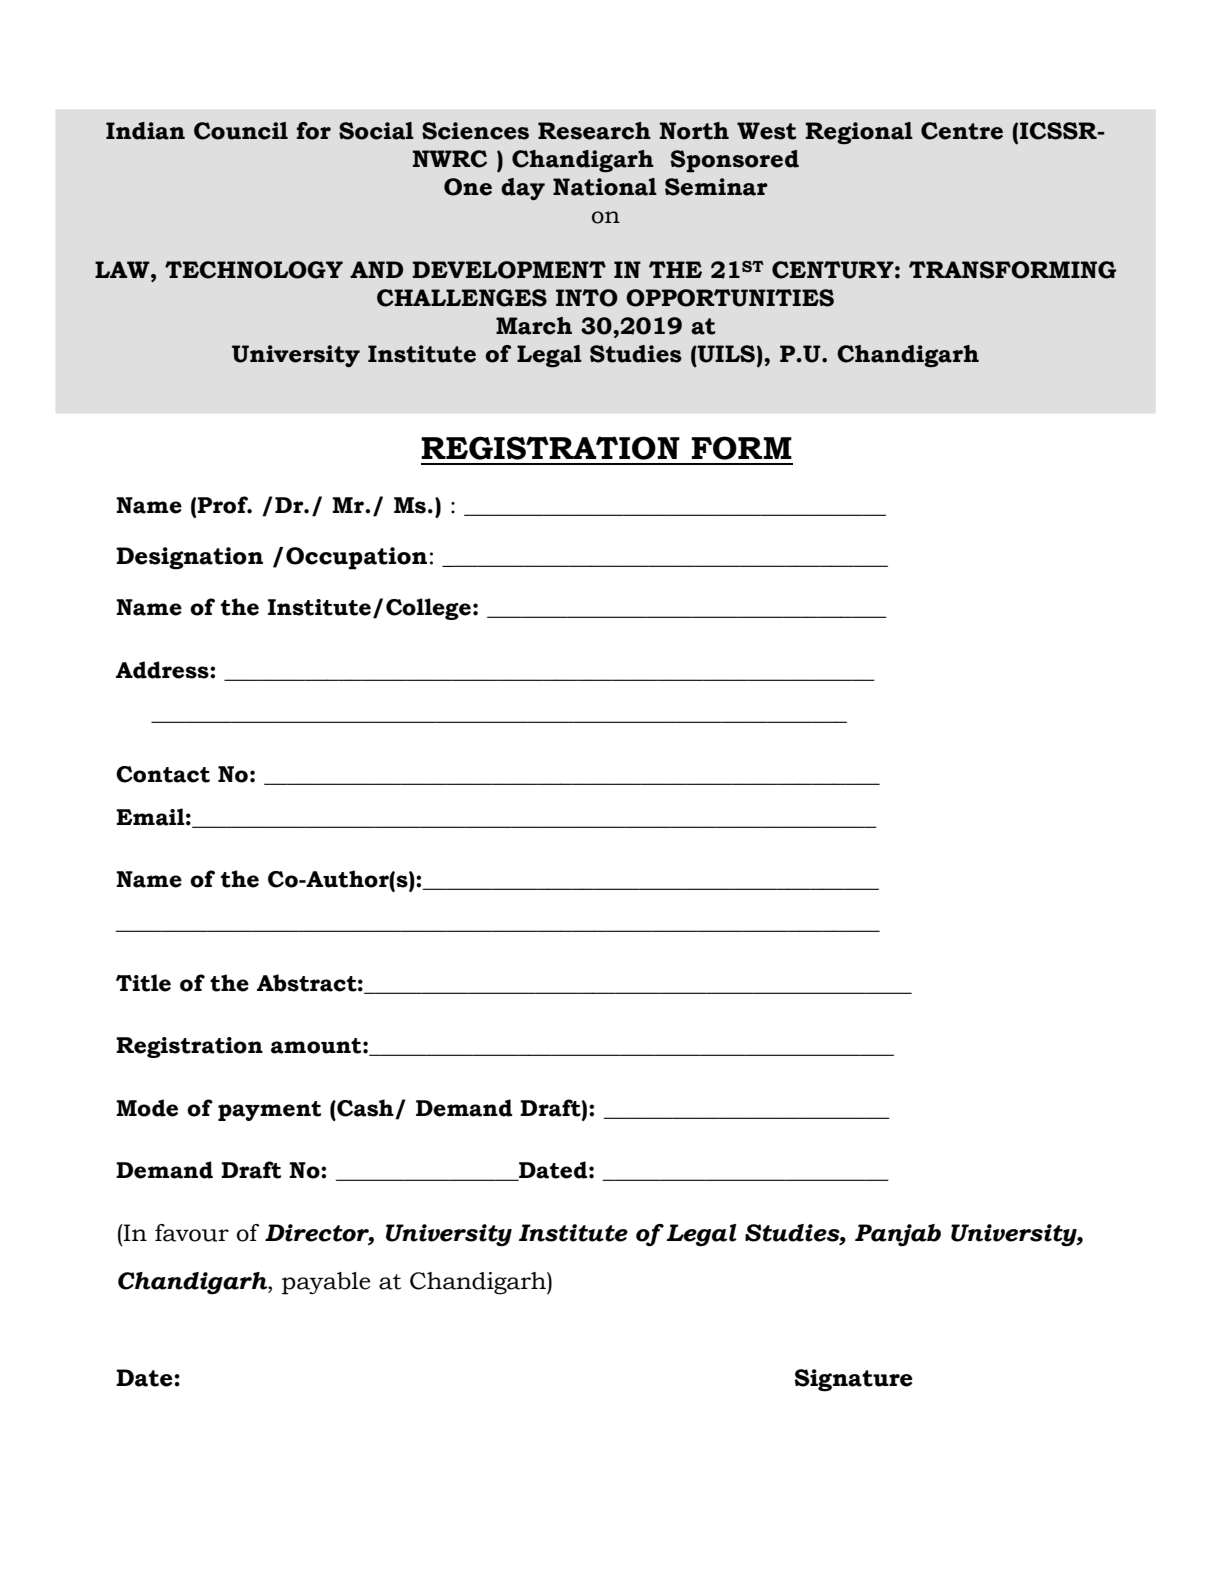 This screenshot has width=1213, height=1570. I want to click on day, so click(523, 189).
